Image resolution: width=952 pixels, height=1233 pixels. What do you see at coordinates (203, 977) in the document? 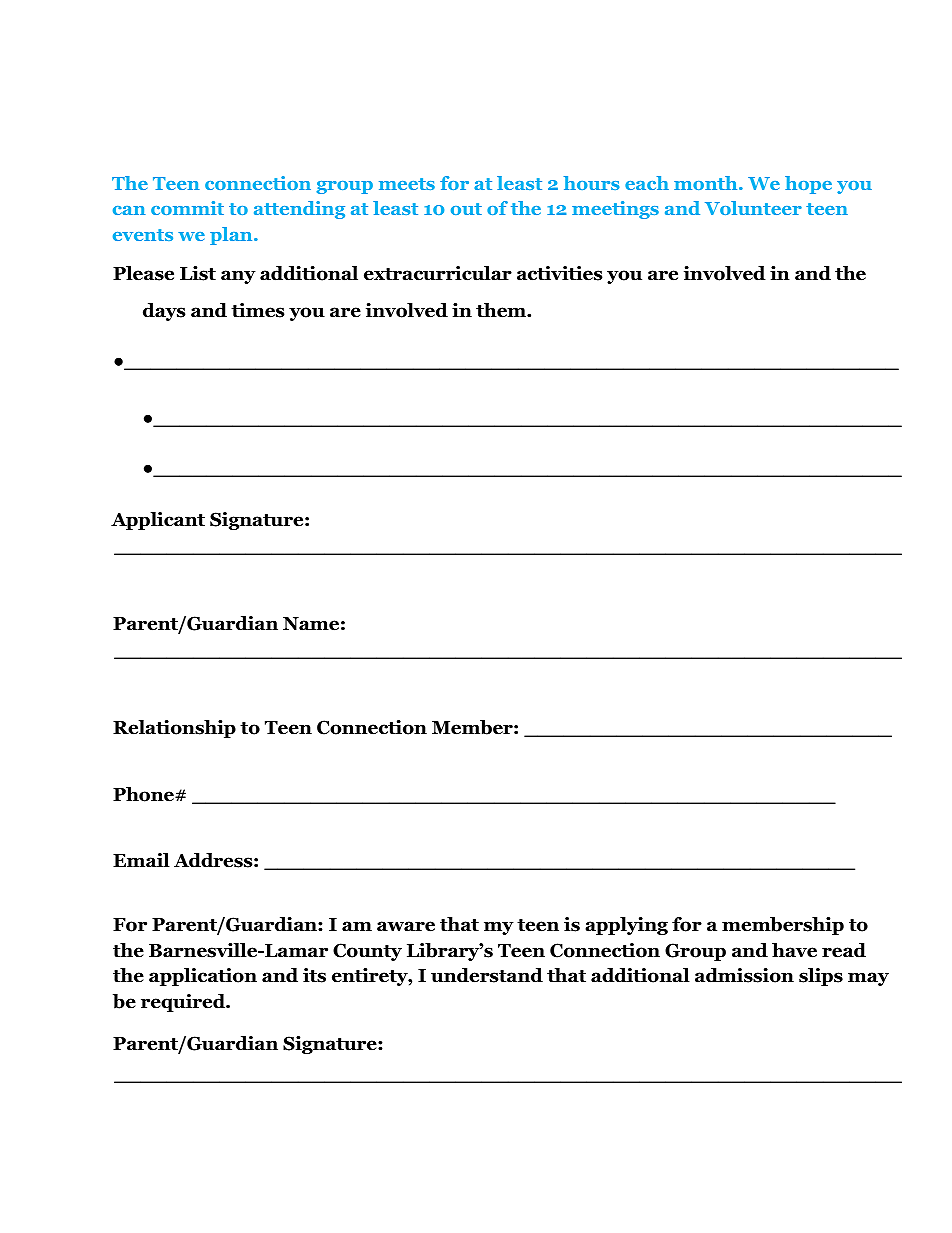
I see `application` at bounding box center [203, 977].
